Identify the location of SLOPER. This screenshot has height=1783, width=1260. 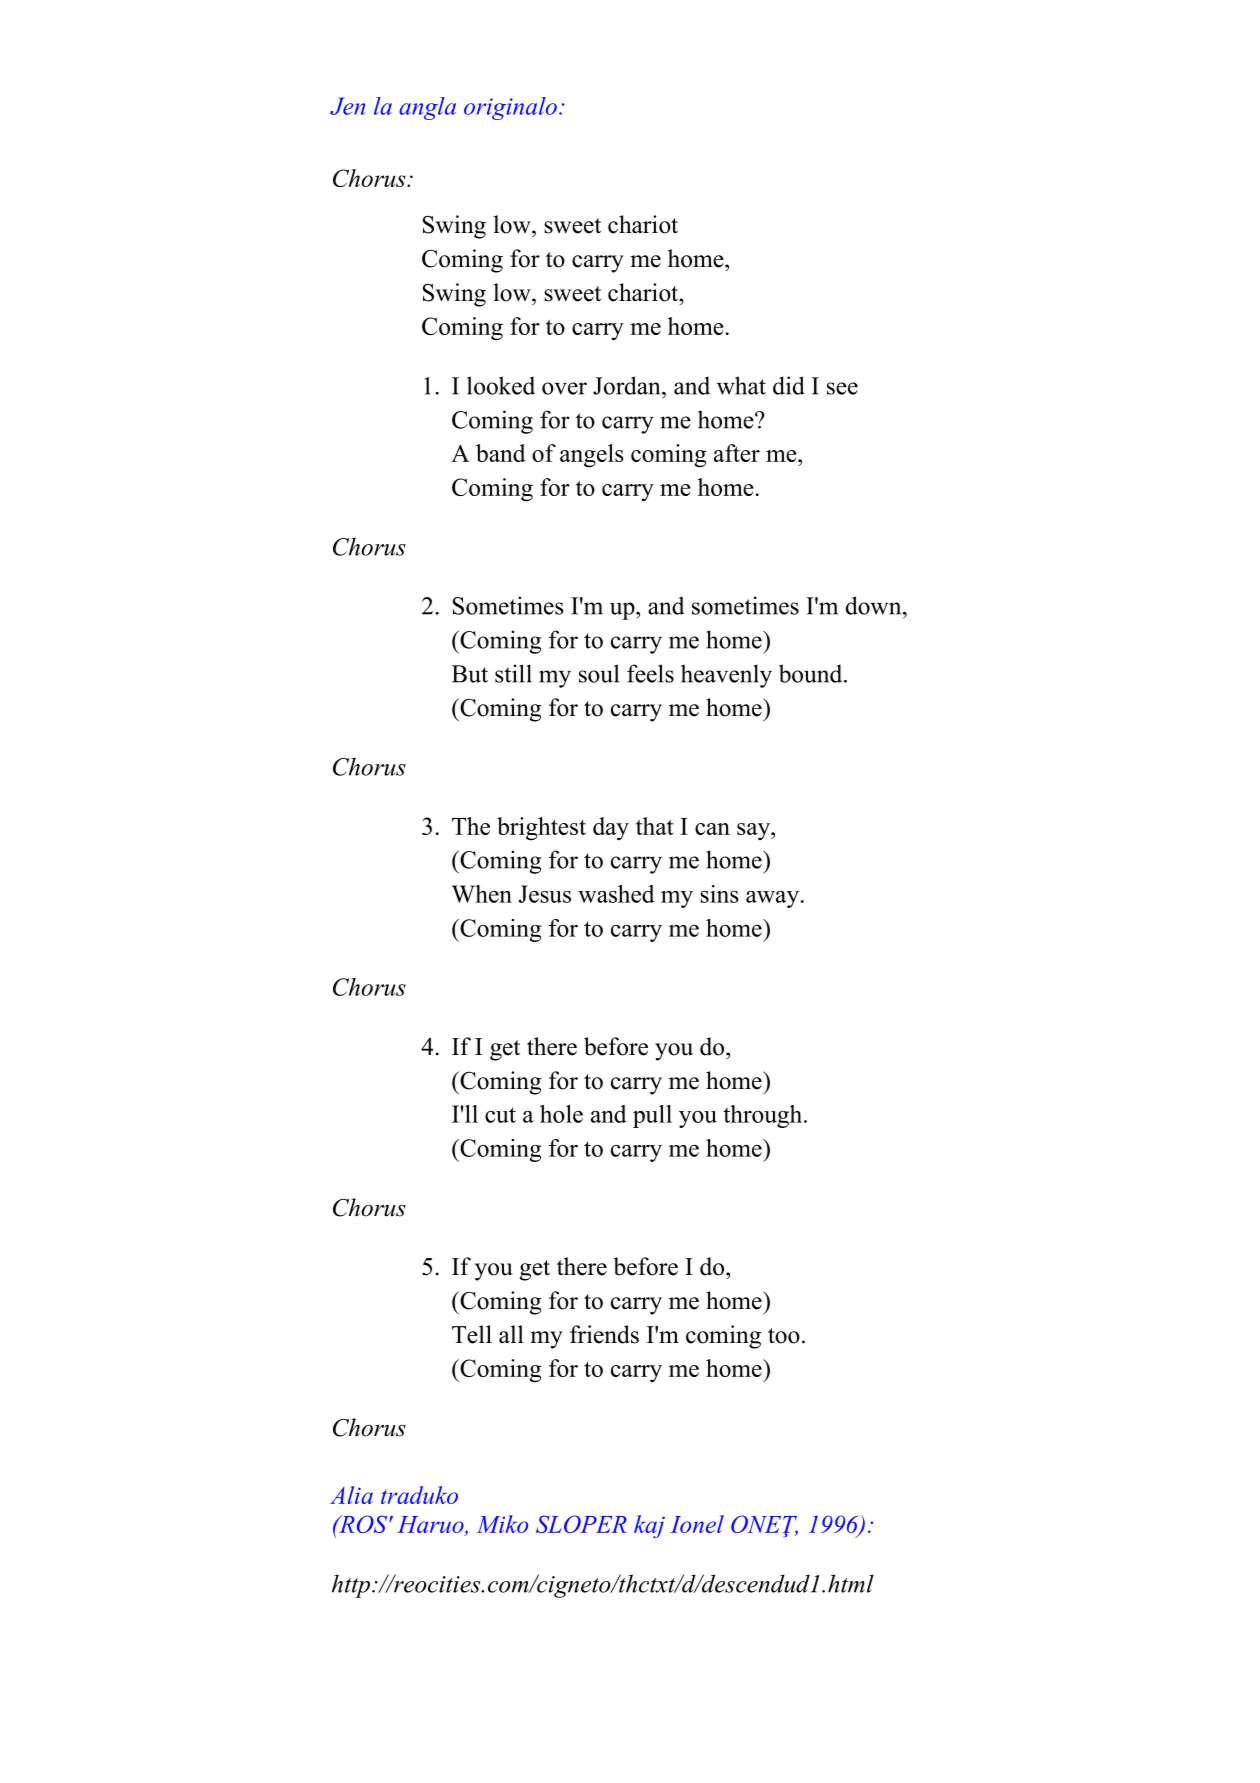
(581, 1524).
